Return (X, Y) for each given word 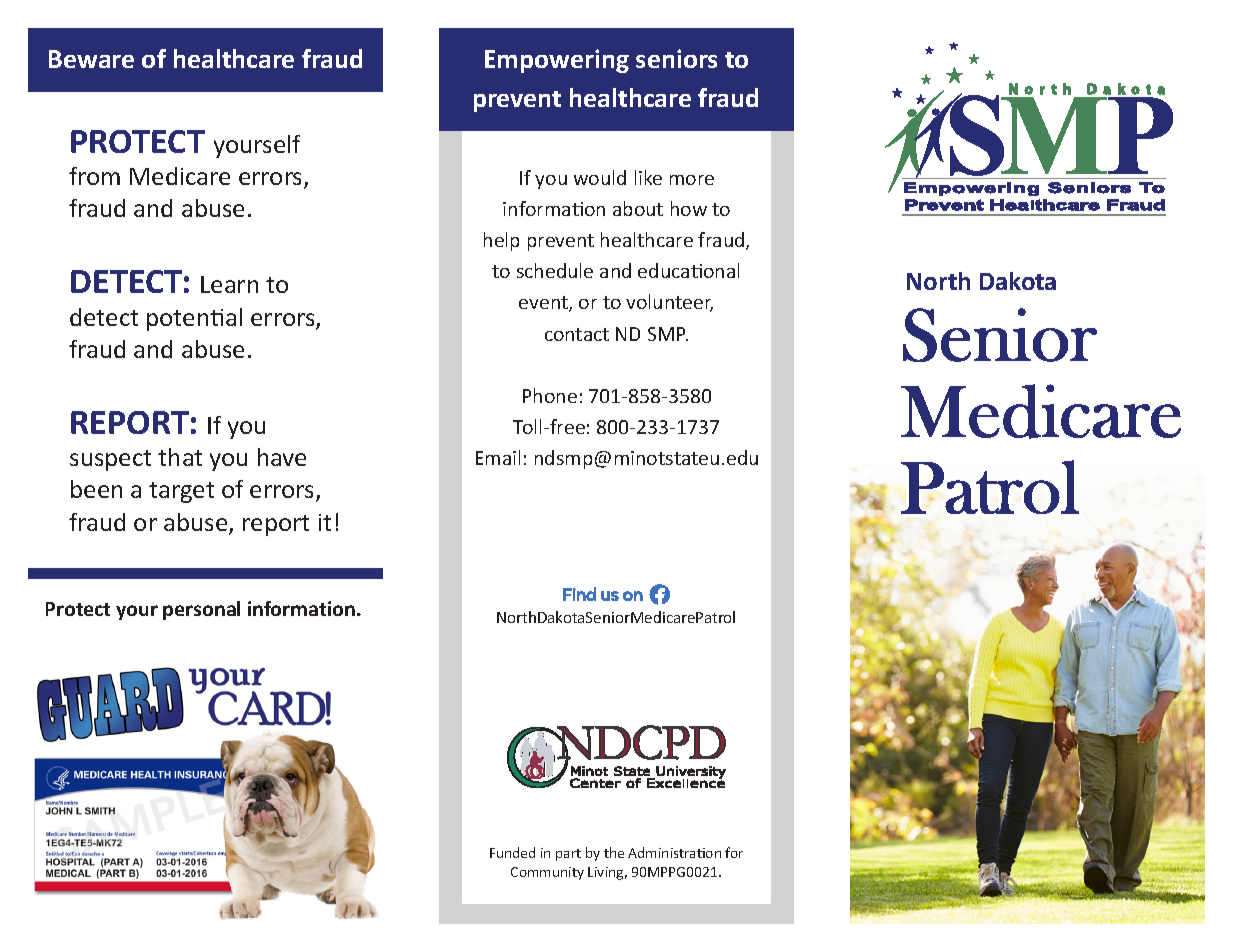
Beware (91, 59)
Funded (512, 852)
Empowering (557, 61)
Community (547, 873)
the (614, 852)
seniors (676, 58)
